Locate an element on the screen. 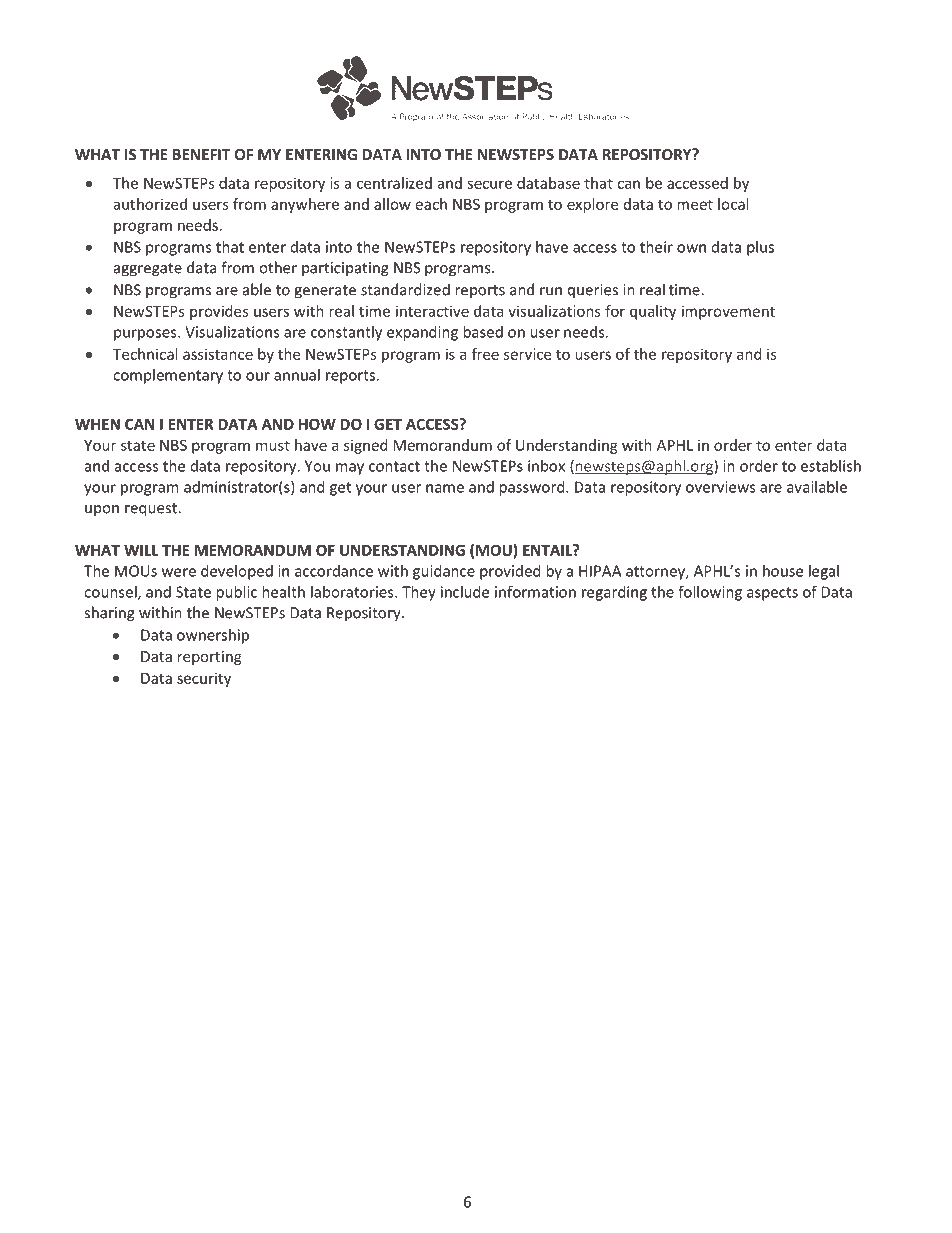 The image size is (952, 1233). improvement is located at coordinates (728, 312).
